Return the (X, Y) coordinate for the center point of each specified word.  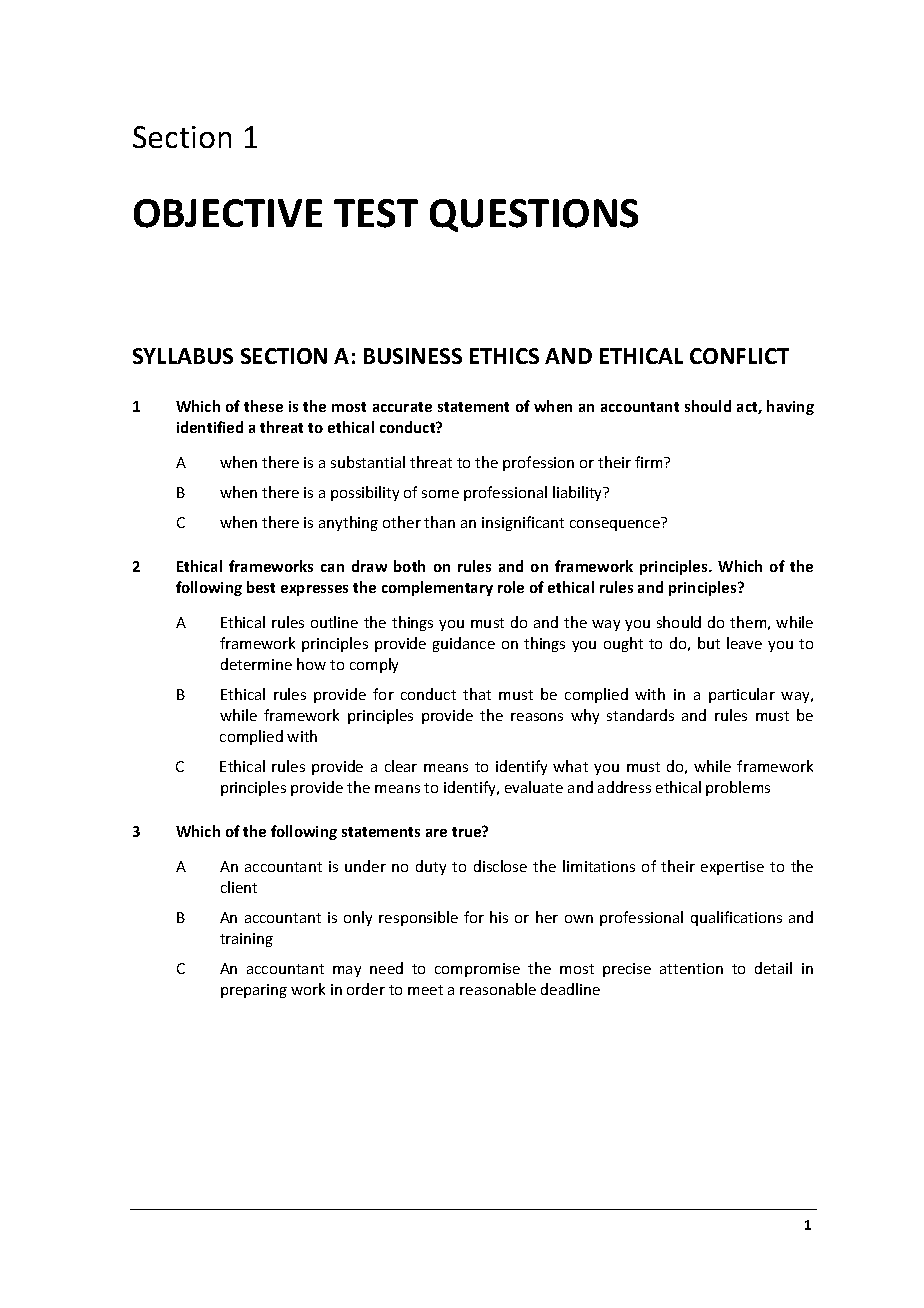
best (261, 587)
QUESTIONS (534, 215)
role (511, 587)
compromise (477, 970)
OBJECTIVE (228, 213)
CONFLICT (739, 356)
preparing (254, 991)
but (709, 643)
